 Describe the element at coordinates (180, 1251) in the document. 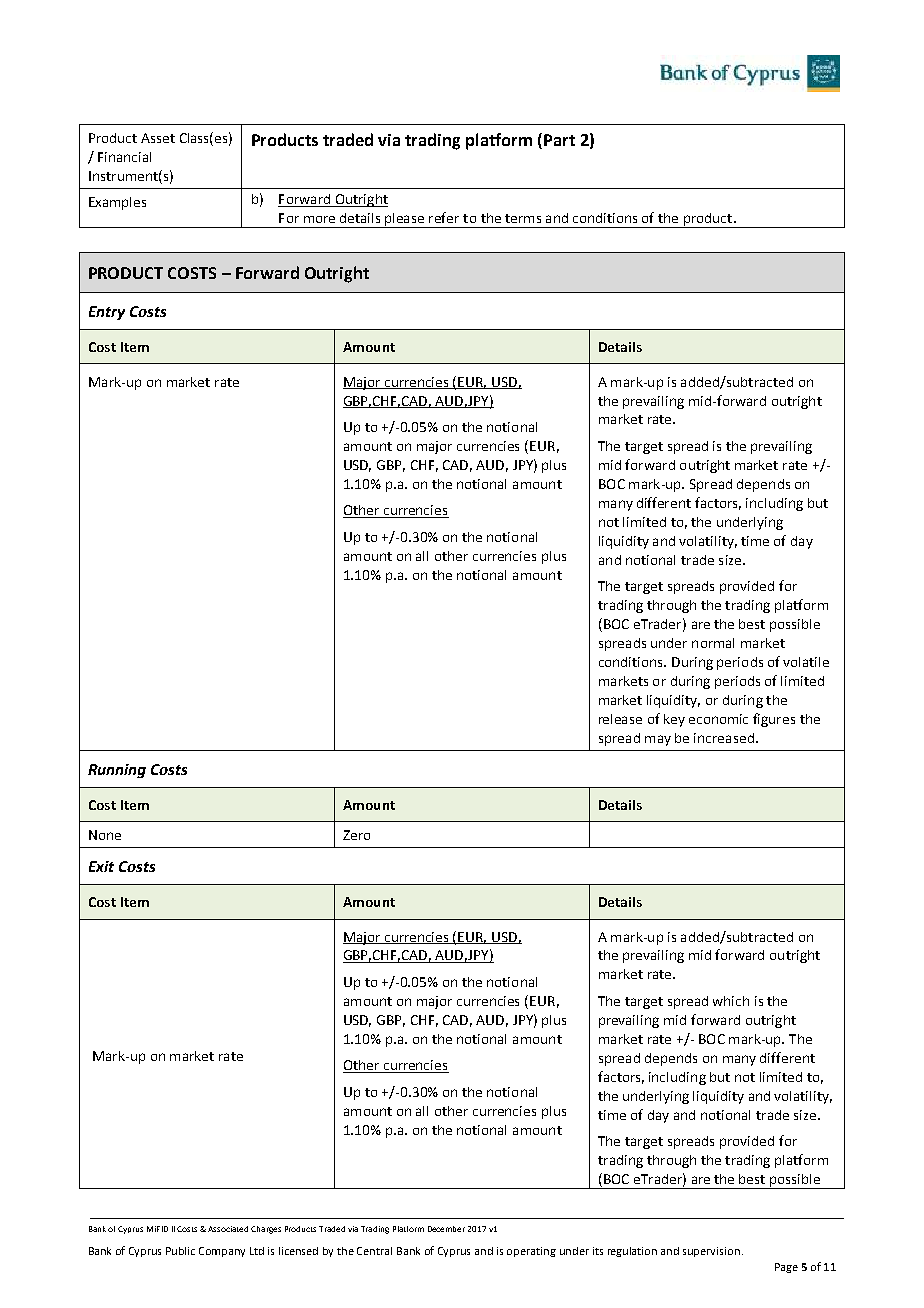

I see `Public` at that location.
